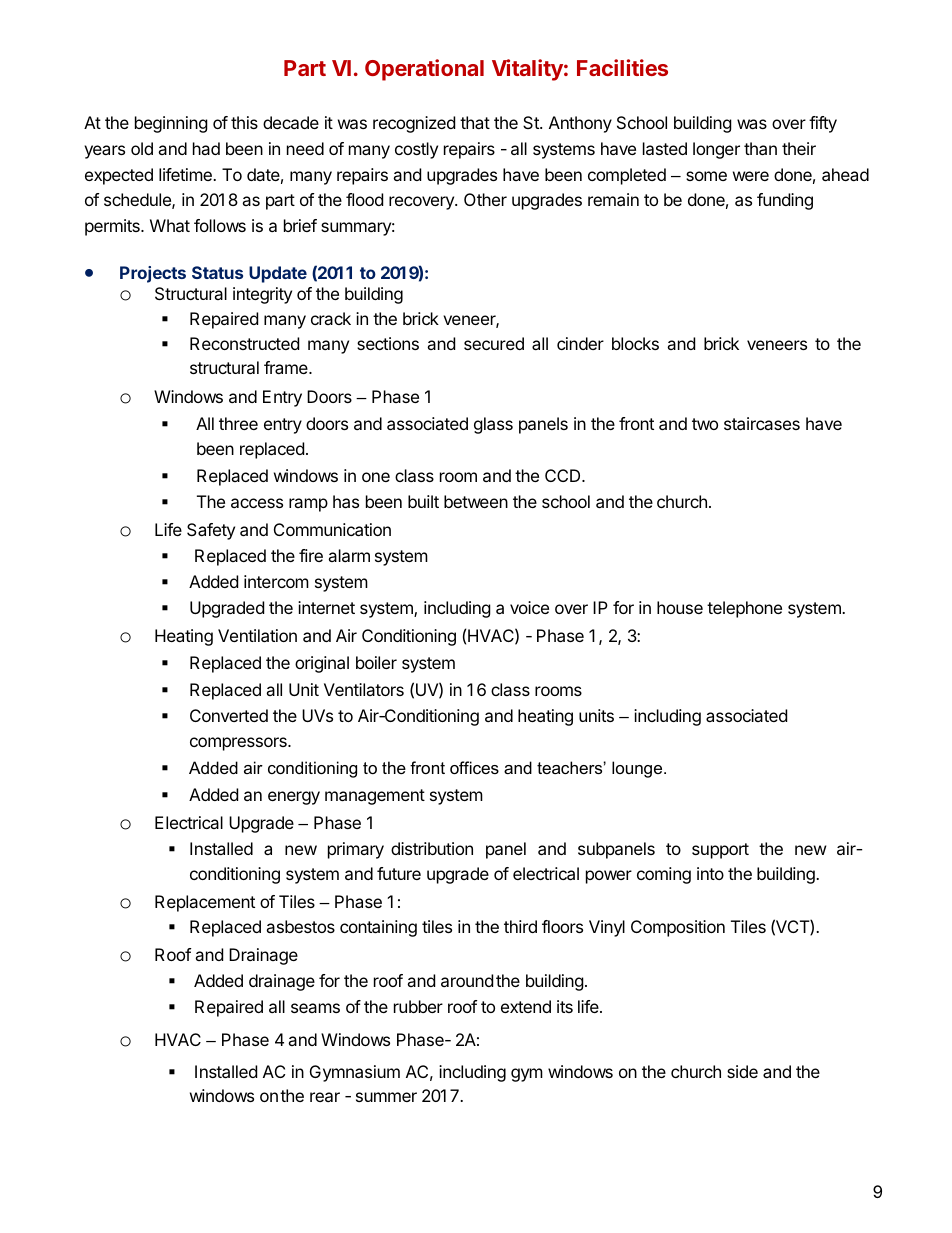 This screenshot has height=1233, width=952. Describe the element at coordinates (762, 423) in the screenshot. I see `staircases` at that location.
